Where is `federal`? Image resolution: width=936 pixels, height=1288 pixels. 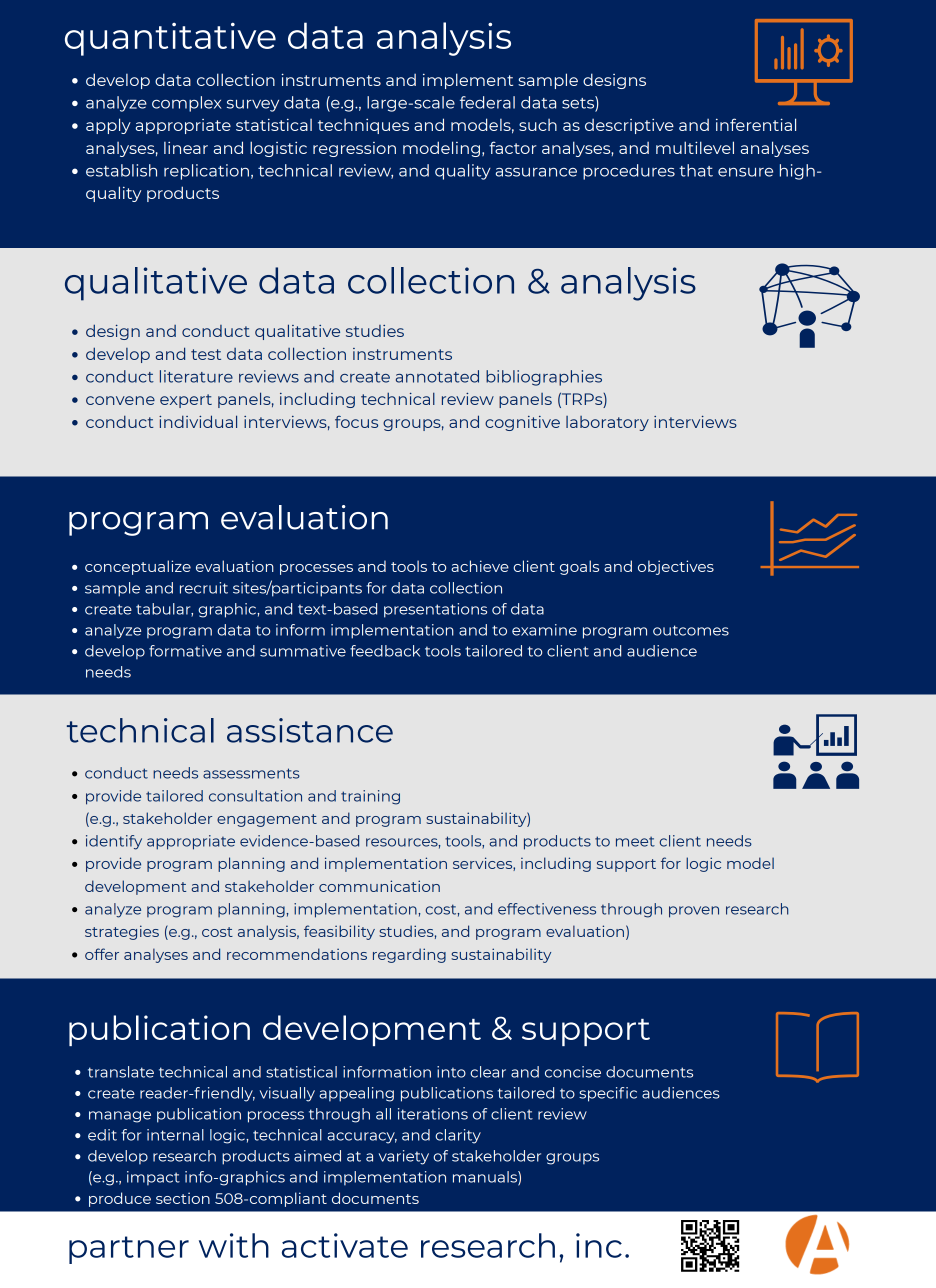 federal is located at coordinates (487, 102).
